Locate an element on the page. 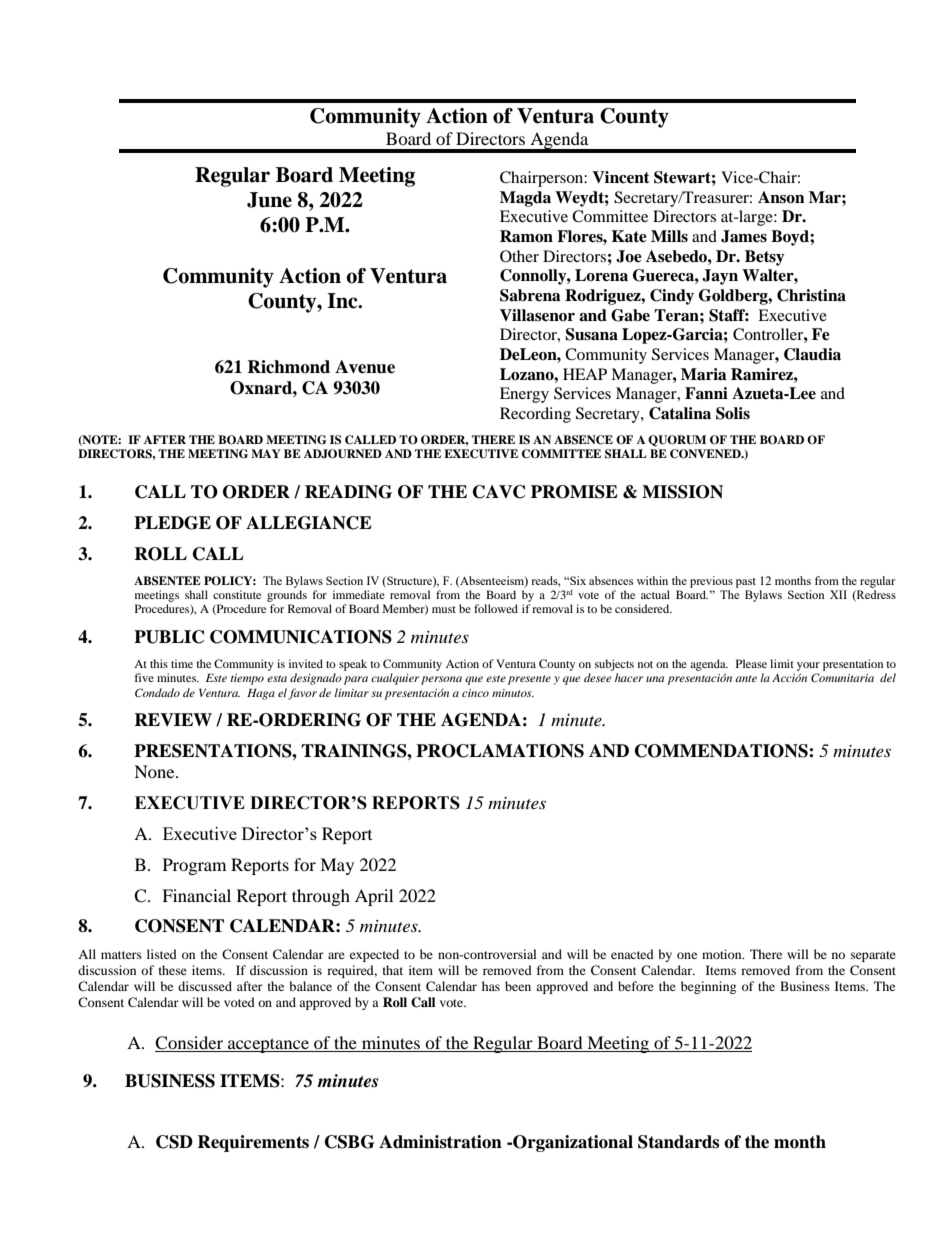 The height and width of the image is (1233, 952). June is located at coordinates (269, 200).
